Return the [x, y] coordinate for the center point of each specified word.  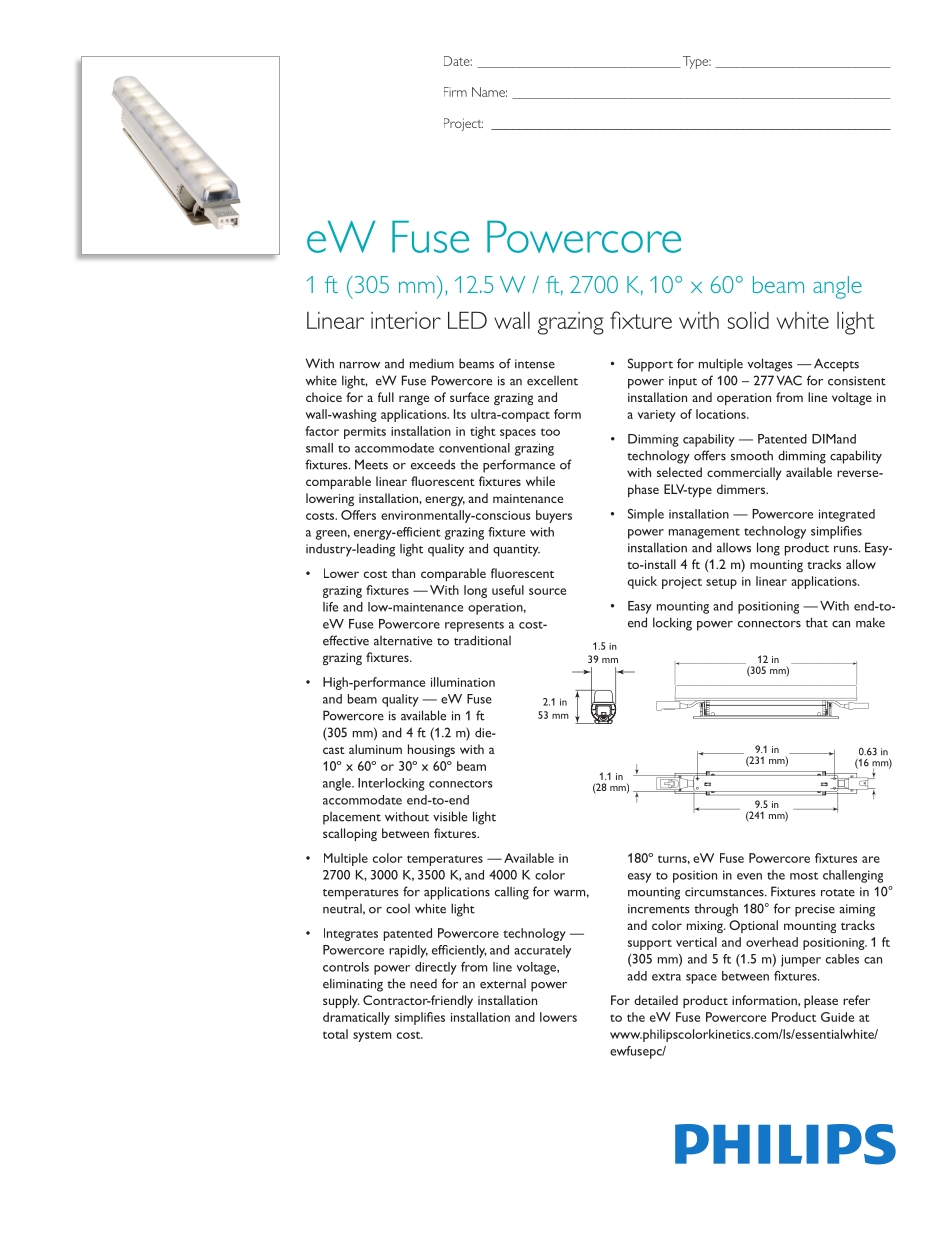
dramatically [356, 1018]
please [821, 1001]
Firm [455, 92]
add [637, 976]
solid [748, 320]
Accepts [836, 365]
